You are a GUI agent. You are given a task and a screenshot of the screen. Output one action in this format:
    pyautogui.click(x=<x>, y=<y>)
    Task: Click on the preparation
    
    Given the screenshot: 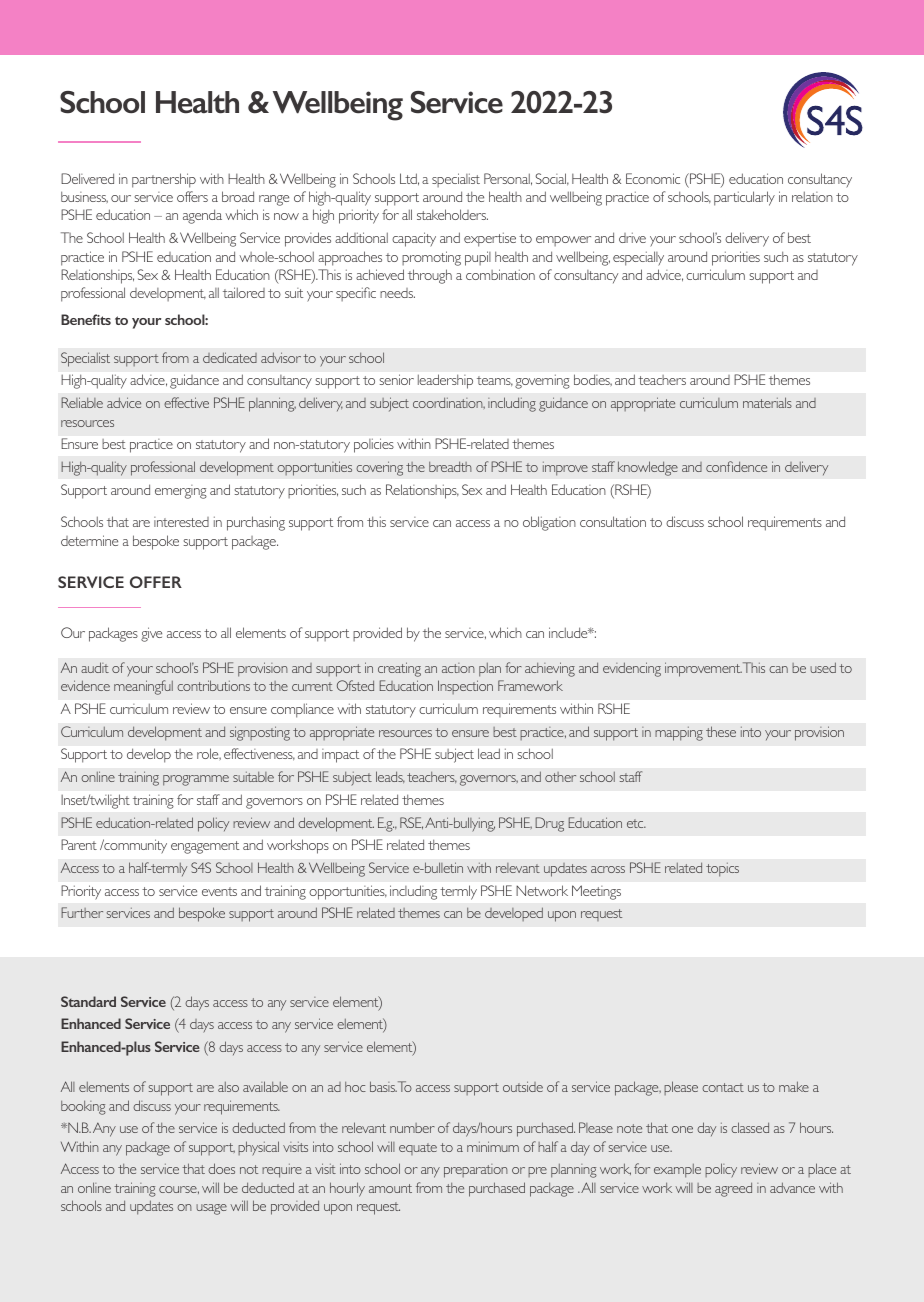 What is the action you would take?
    pyautogui.click(x=476, y=1171)
